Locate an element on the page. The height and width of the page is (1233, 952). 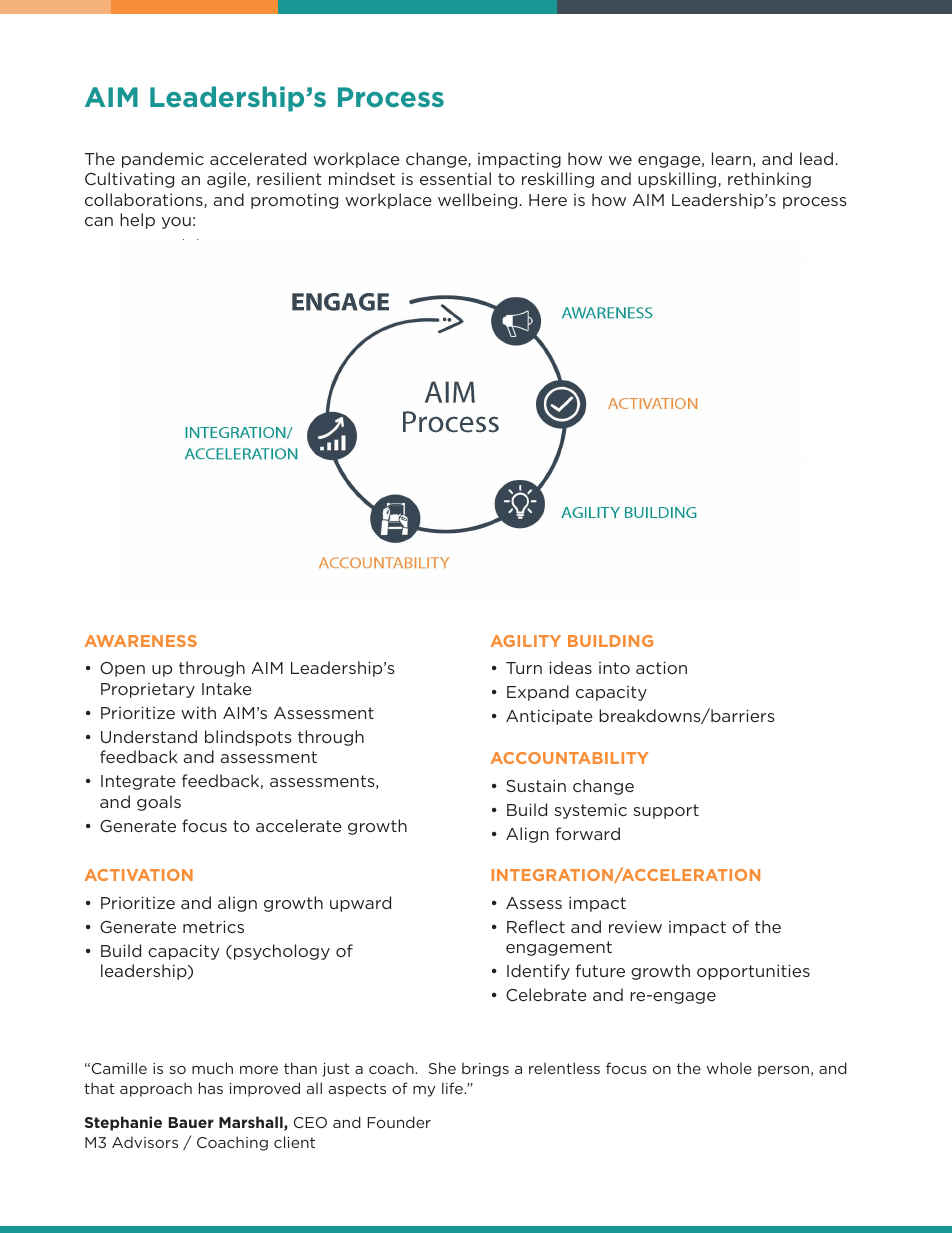
whole is located at coordinates (729, 1068).
